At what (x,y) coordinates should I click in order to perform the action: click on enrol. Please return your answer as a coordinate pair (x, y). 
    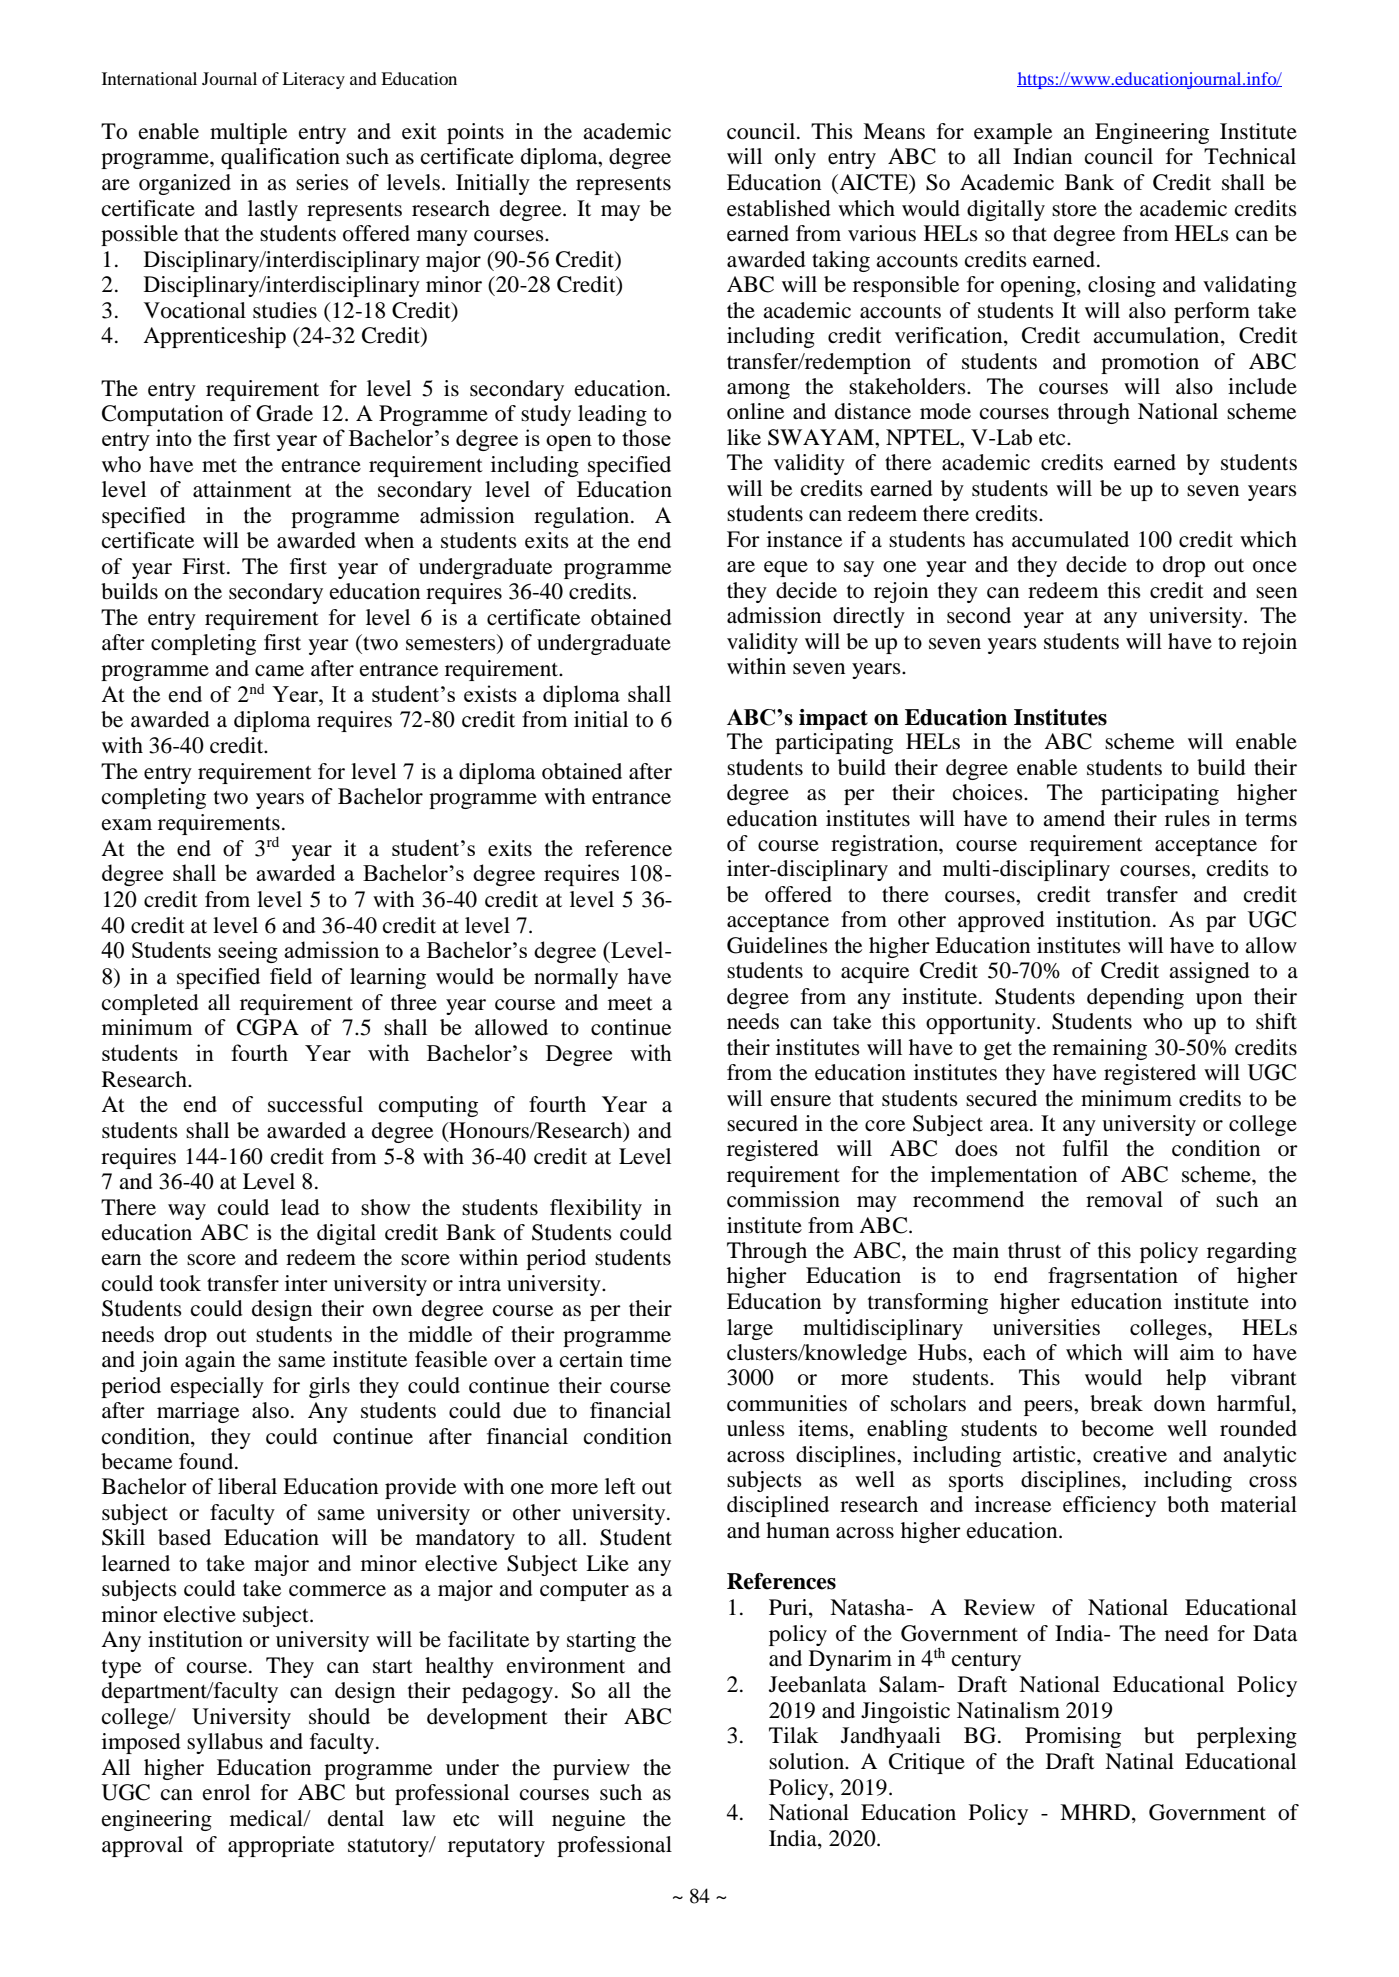
    Looking at the image, I should click on (226, 1792).
